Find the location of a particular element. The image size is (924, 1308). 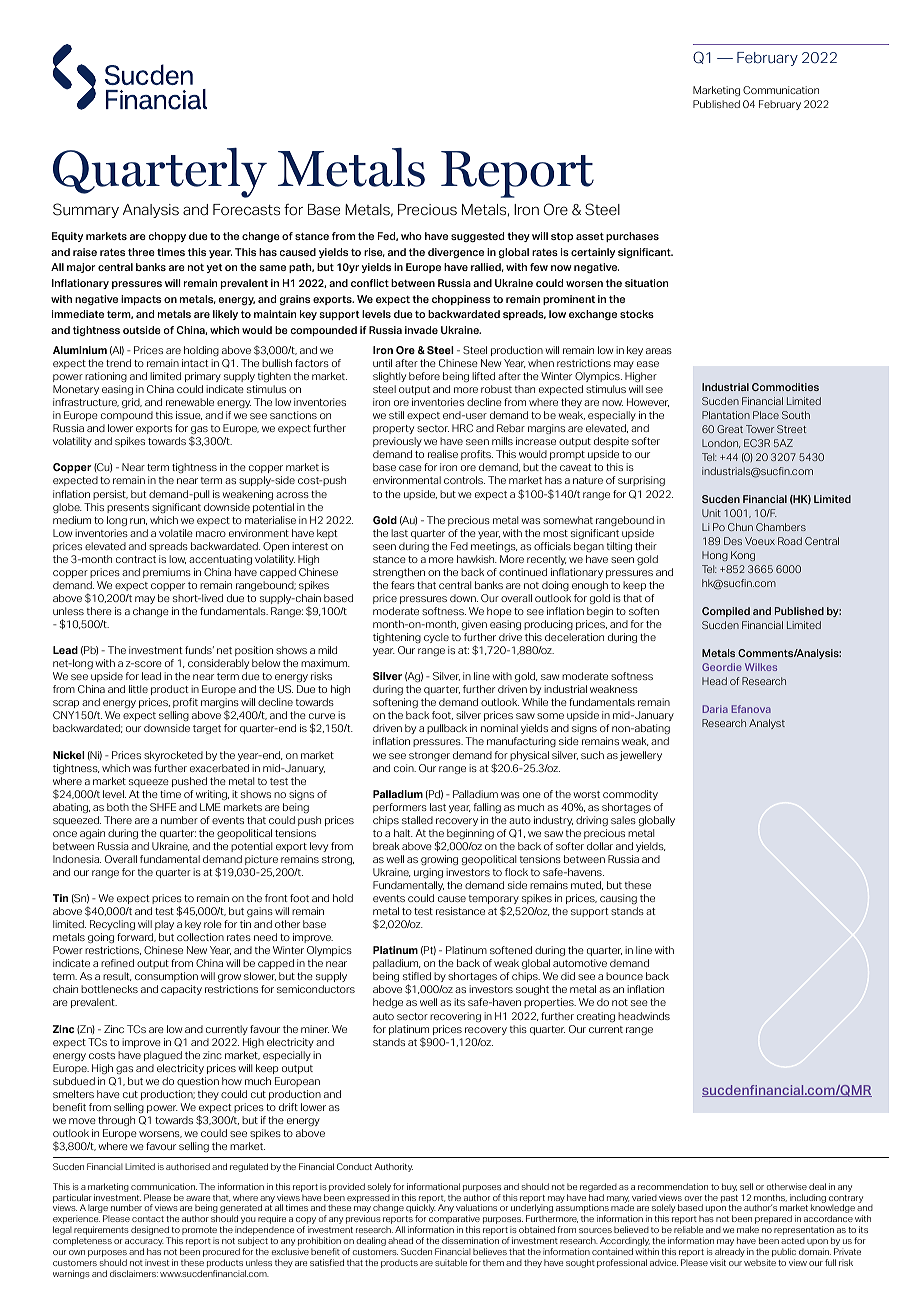

accuracy is located at coordinates (144, 1244).
